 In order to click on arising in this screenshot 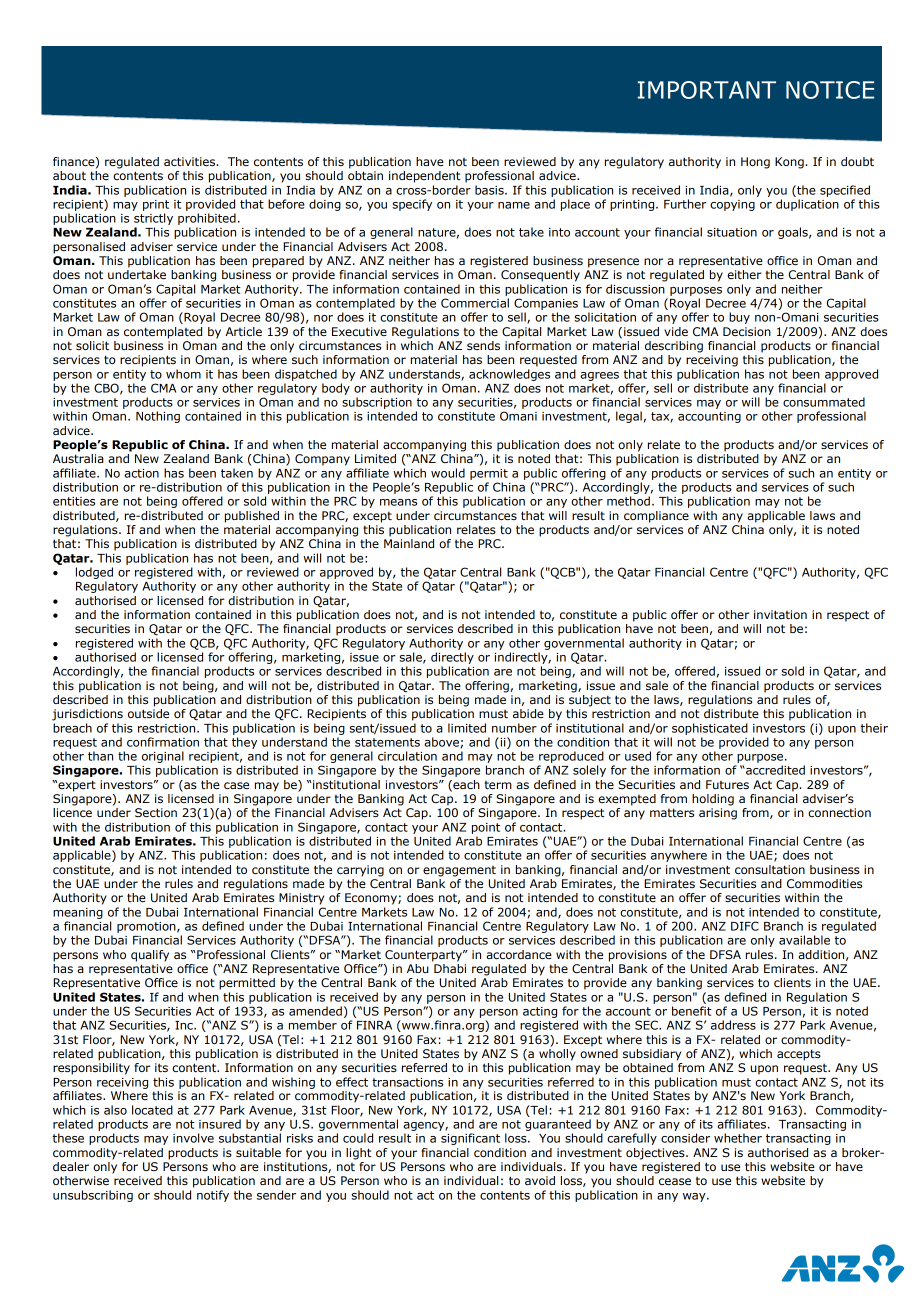, I will do `click(718, 814)`.
